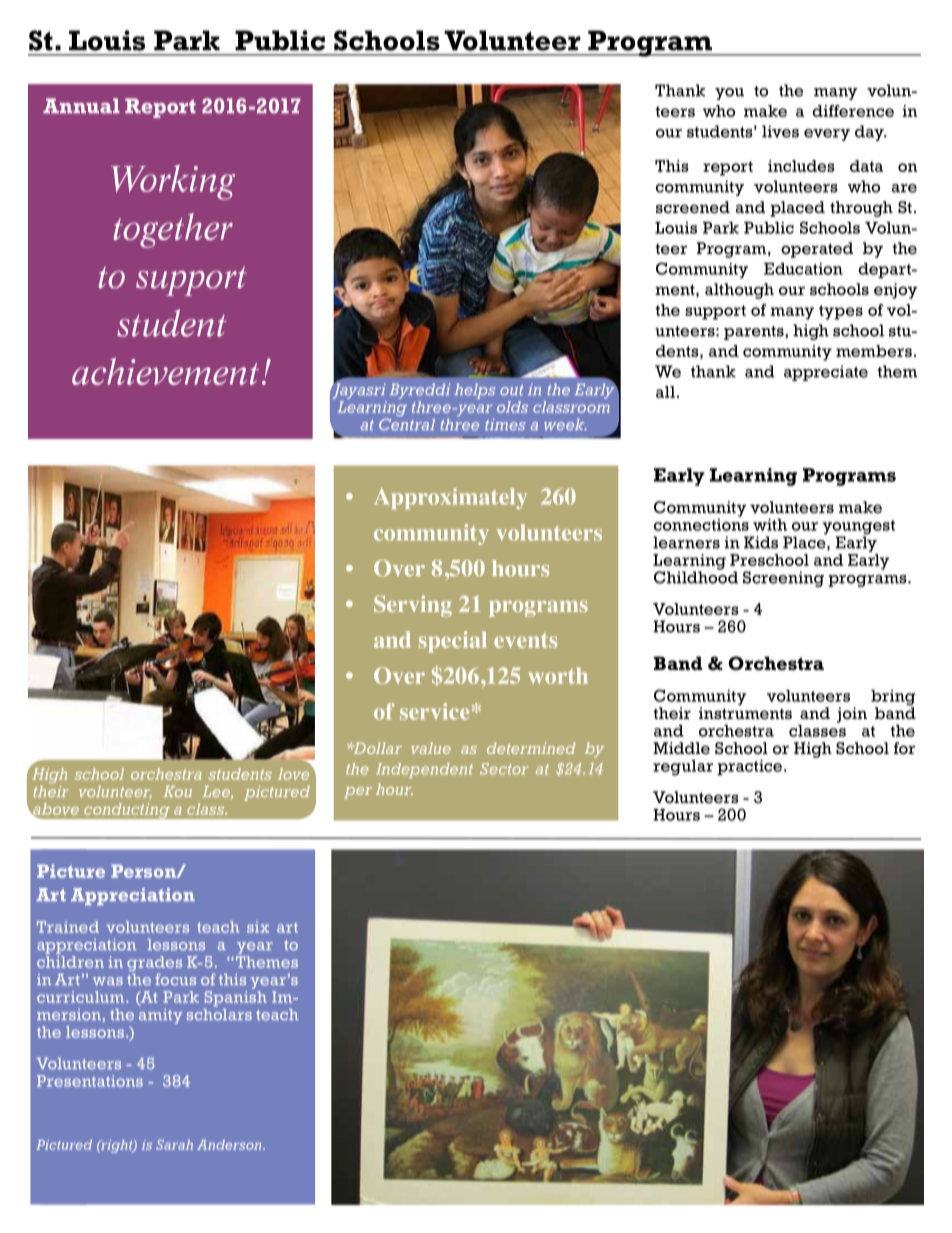 Image resolution: width=952 pixels, height=1233 pixels. What do you see at coordinates (826, 373) in the document?
I see `appreciate` at bounding box center [826, 373].
